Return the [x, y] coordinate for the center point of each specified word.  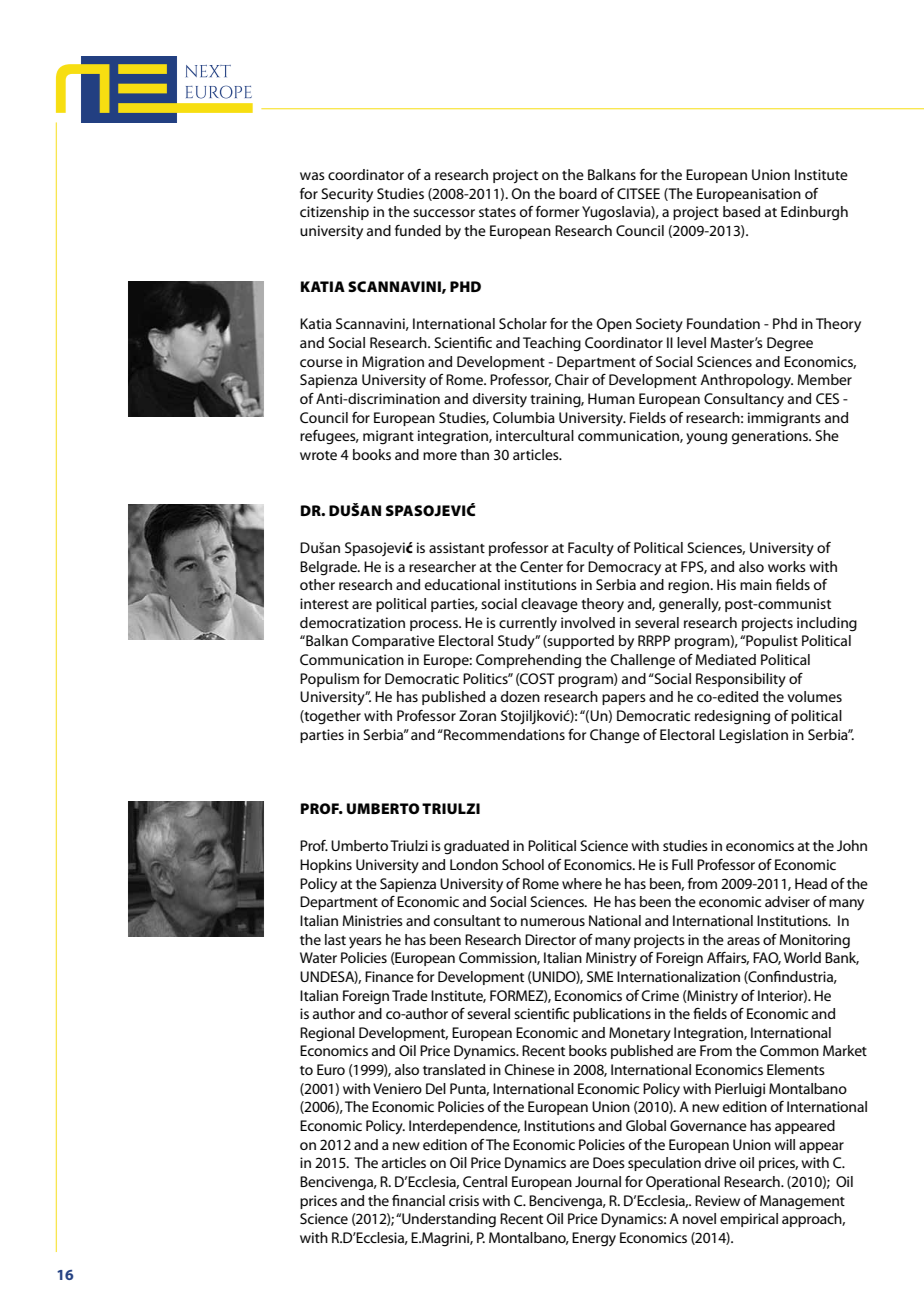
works [787, 566]
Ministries [373, 920]
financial [418, 1200]
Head [811, 883]
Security [347, 195]
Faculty [591, 549]
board [578, 193]
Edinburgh [814, 213]
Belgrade [329, 568]
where [582, 883]
